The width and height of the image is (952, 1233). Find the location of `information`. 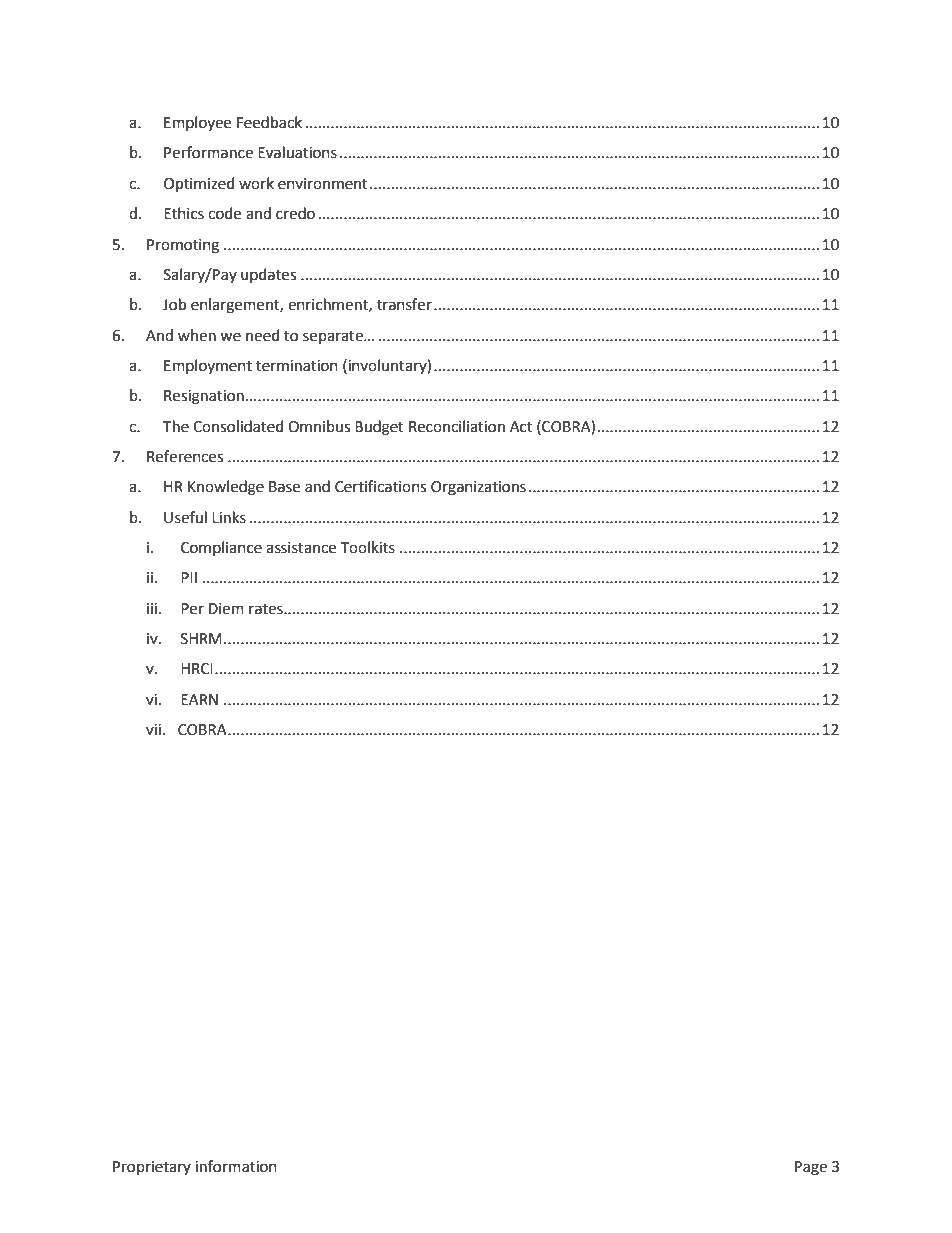

information is located at coordinates (236, 1166).
